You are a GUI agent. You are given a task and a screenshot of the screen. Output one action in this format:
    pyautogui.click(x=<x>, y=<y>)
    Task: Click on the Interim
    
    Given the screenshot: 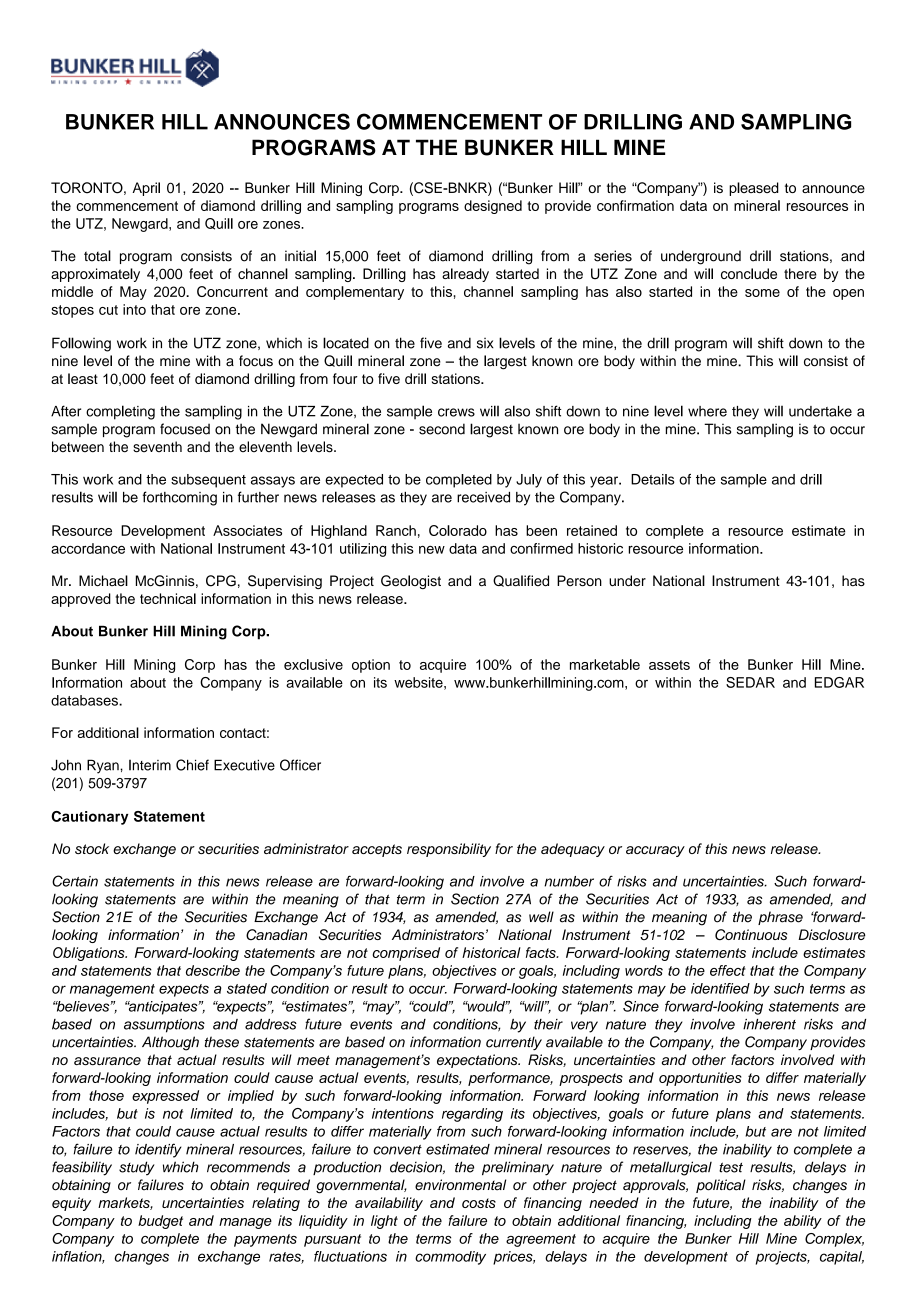 What is the action you would take?
    pyautogui.click(x=150, y=765)
